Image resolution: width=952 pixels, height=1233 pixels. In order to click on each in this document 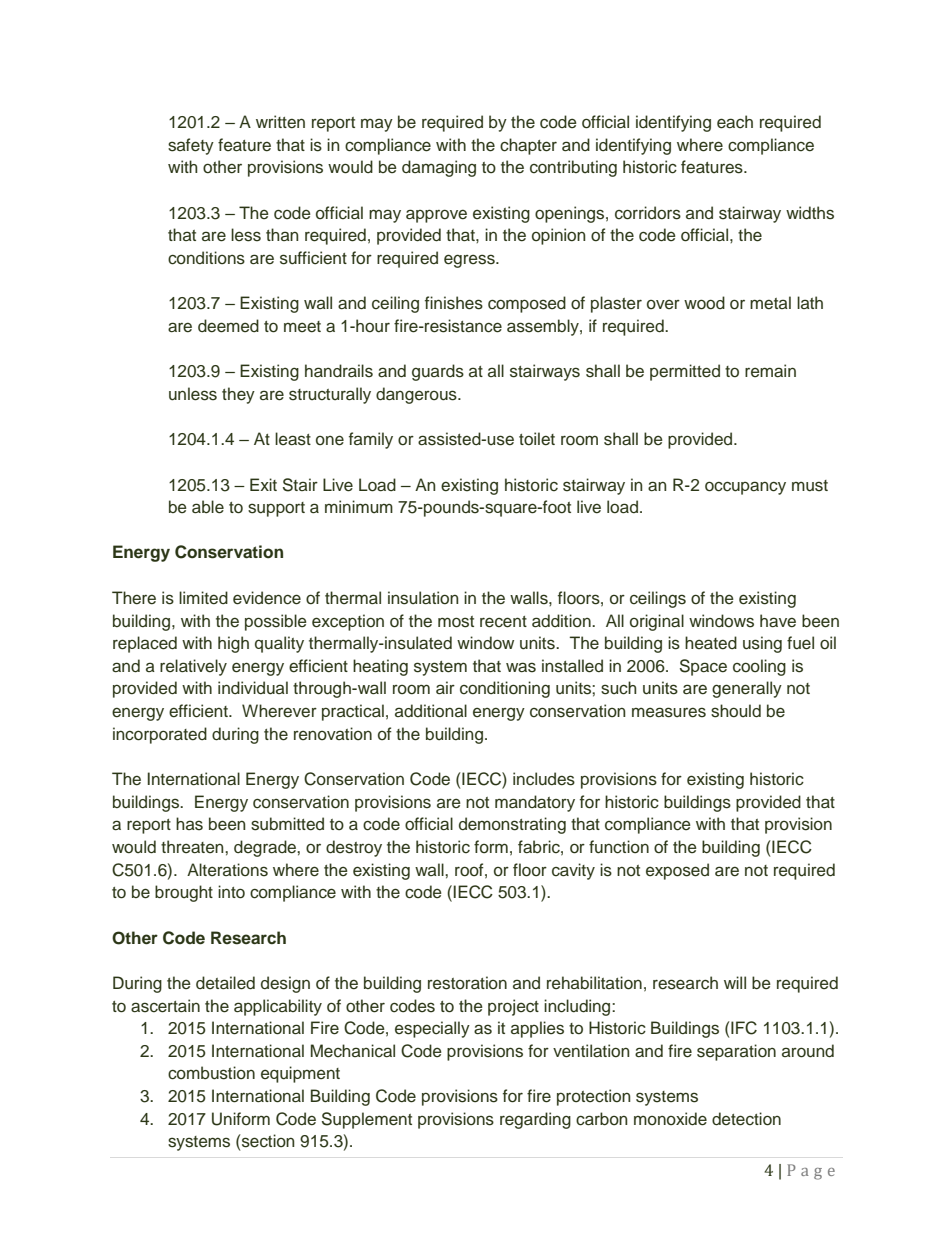, I will do `click(735, 122)`.
